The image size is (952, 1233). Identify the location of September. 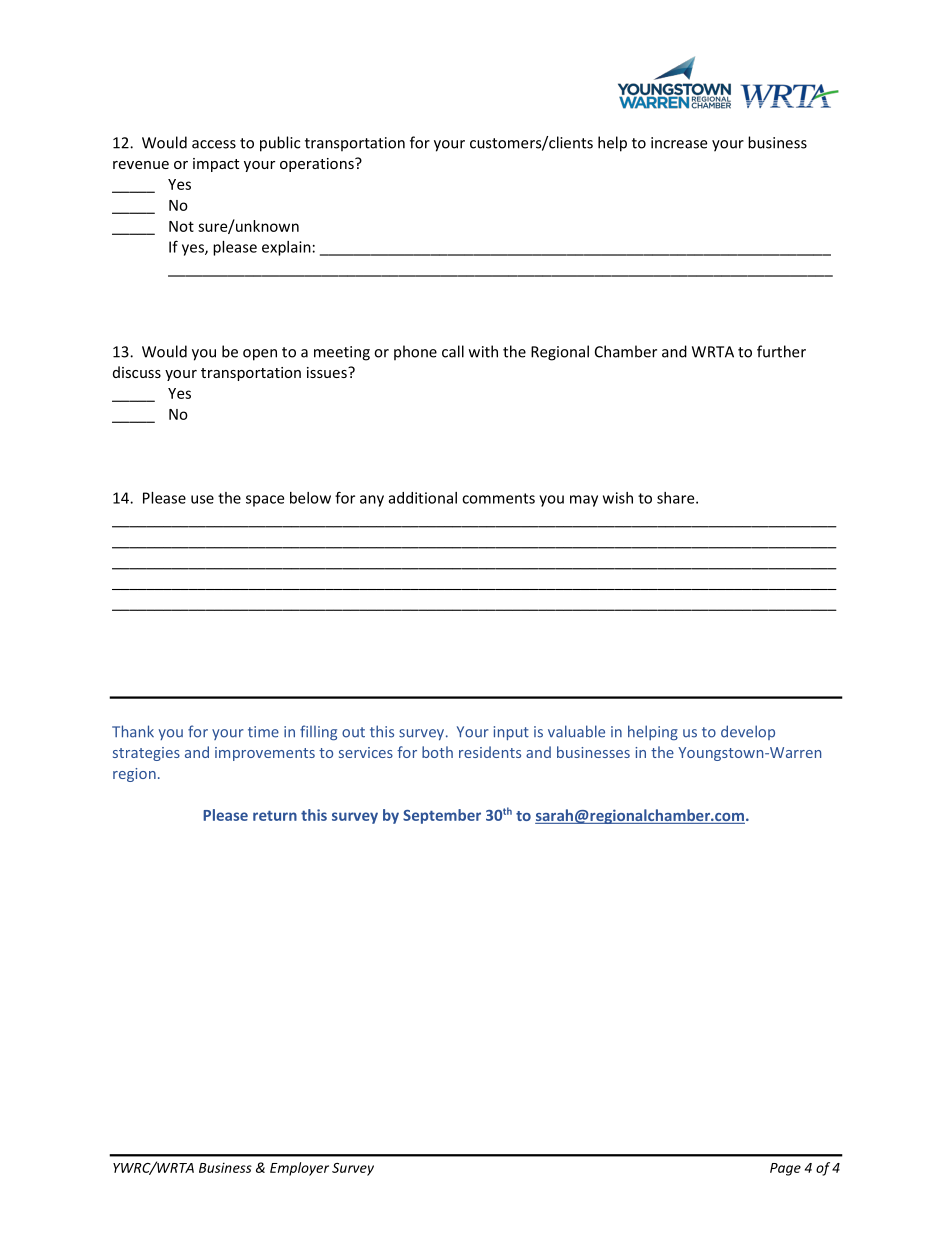
(442, 816).
